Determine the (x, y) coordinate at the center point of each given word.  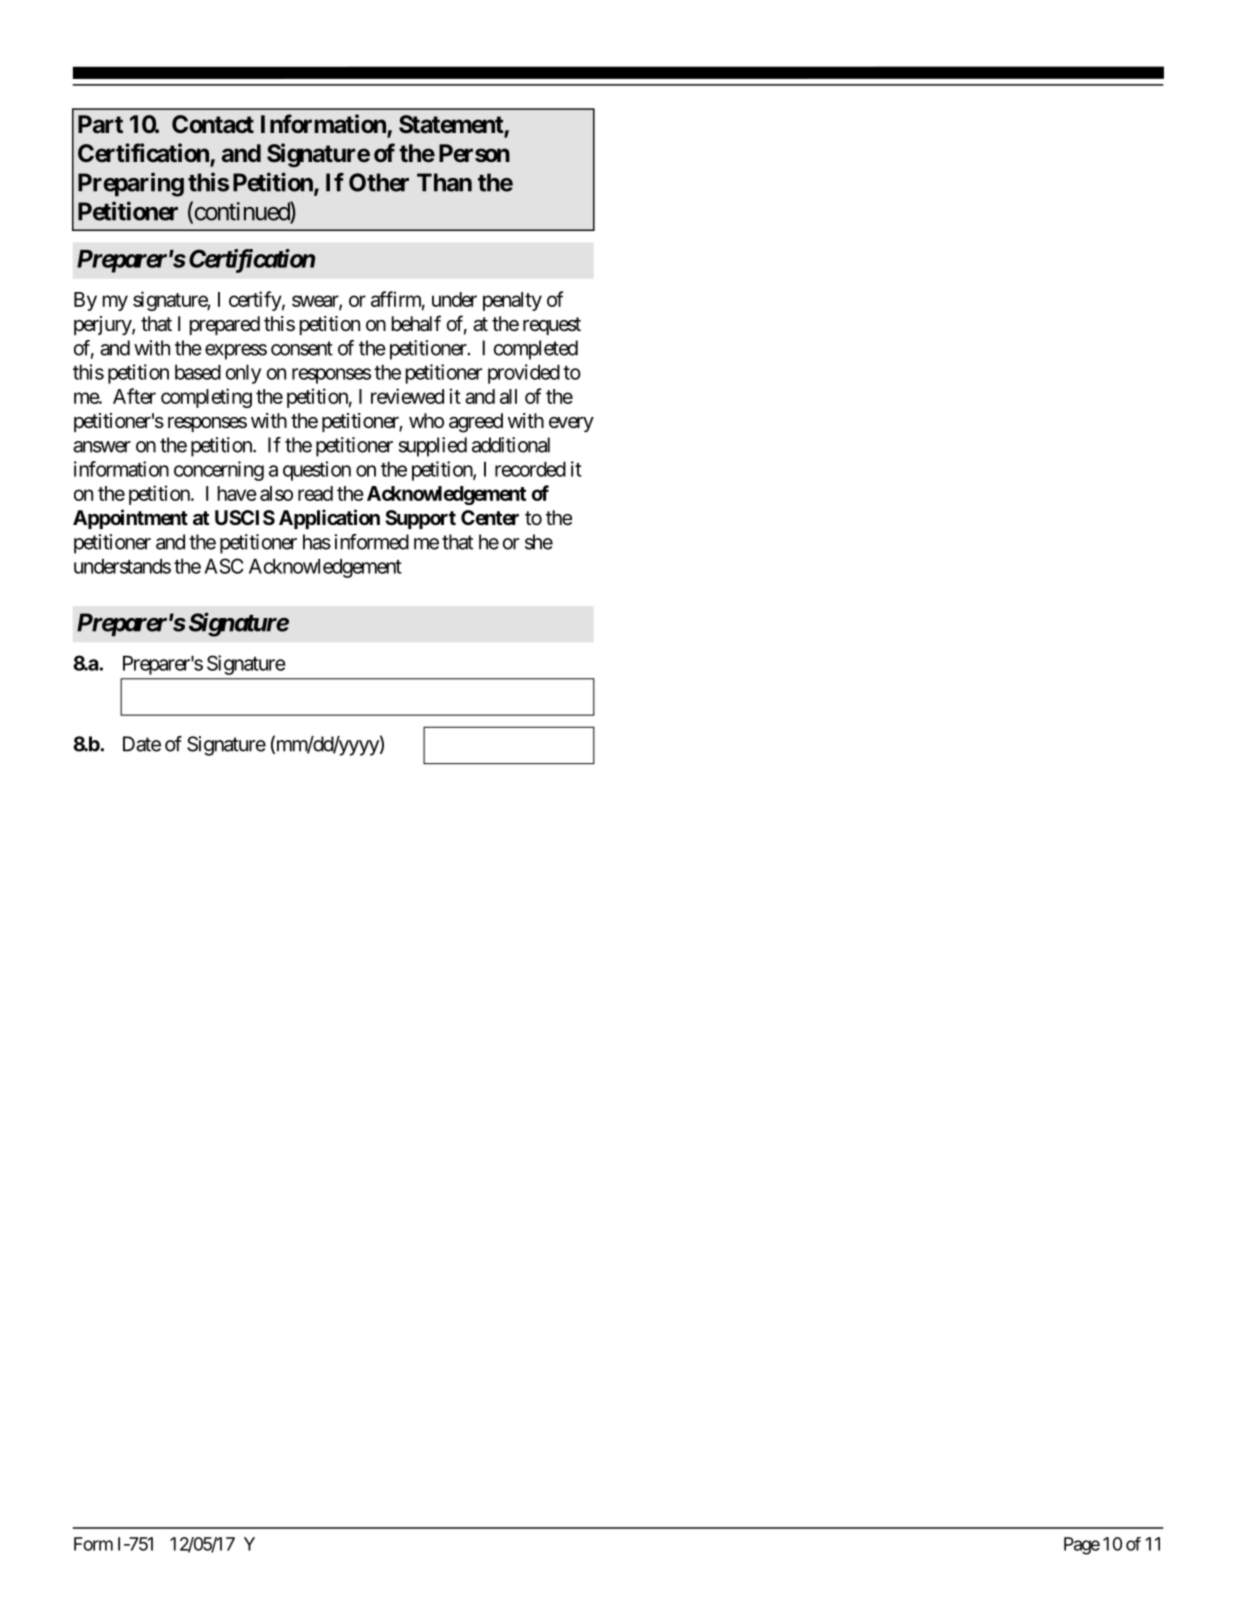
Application (329, 519)
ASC (223, 566)
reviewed (407, 396)
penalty (512, 301)
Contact (213, 124)
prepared (225, 325)
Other (379, 182)
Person (474, 153)
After (134, 396)
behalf (416, 323)
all (508, 396)
